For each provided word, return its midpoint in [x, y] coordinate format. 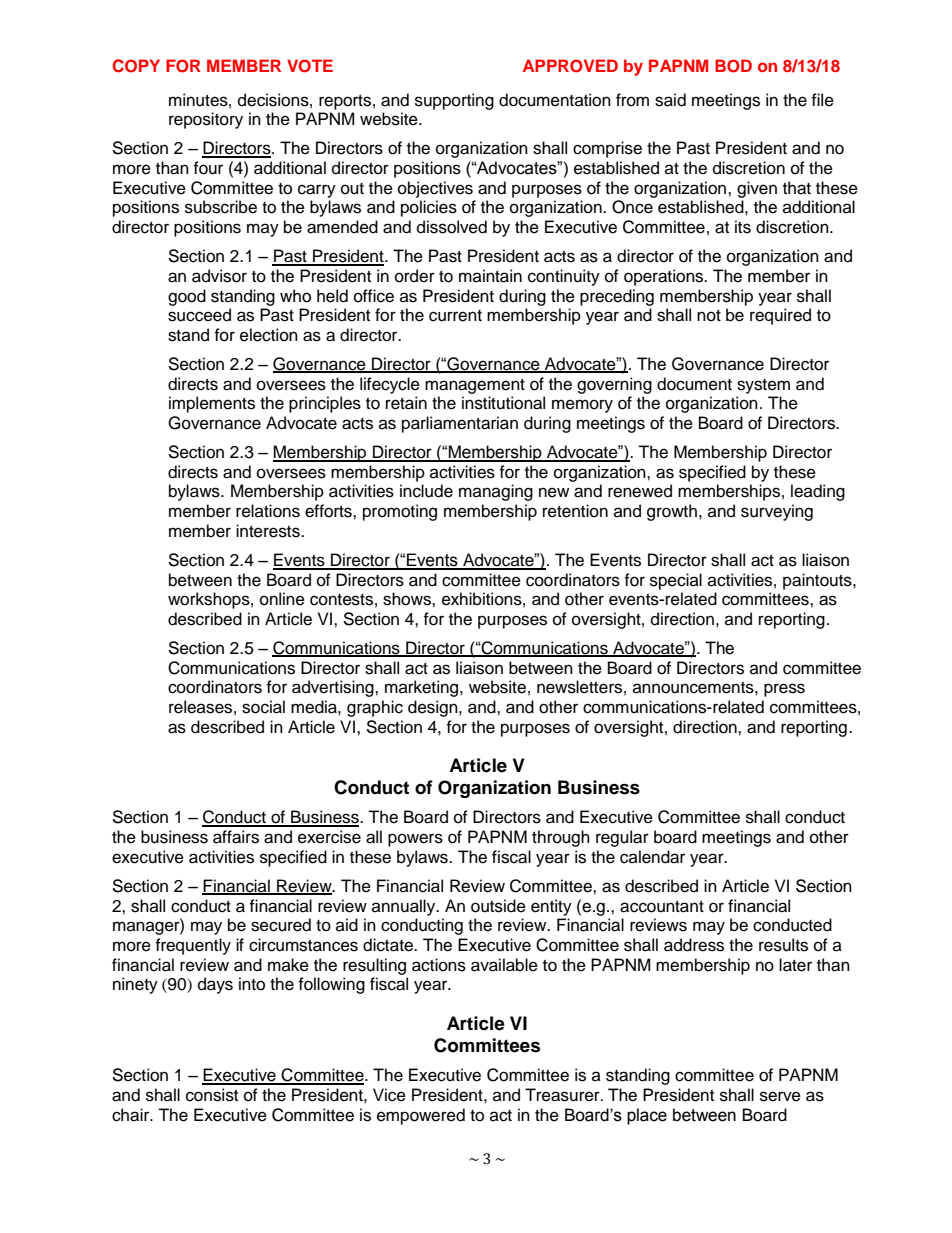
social [263, 707]
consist [212, 1095]
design [434, 708]
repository [206, 120]
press [784, 690]
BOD [733, 66]
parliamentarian [460, 424]
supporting [454, 101]
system [763, 386]
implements [212, 404]
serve [780, 1096]
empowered [421, 1116]
